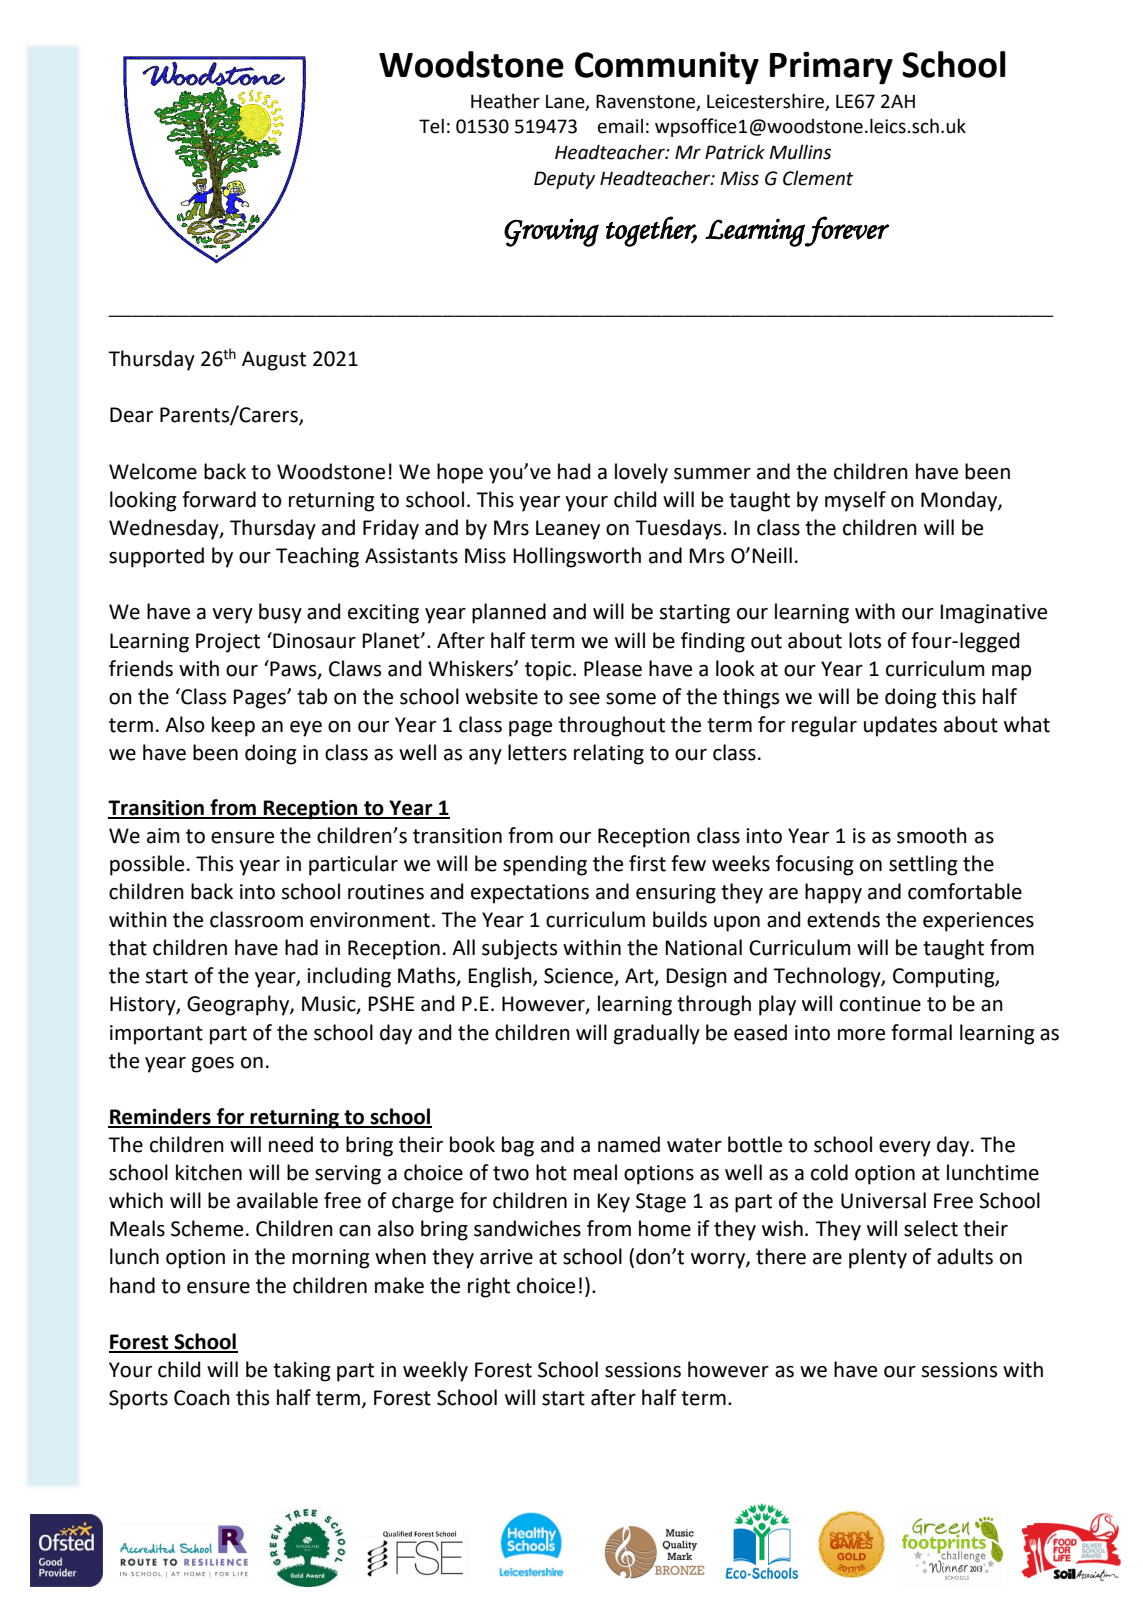 The height and width of the page is (1616, 1143). I want to click on plenty, so click(878, 1258).
